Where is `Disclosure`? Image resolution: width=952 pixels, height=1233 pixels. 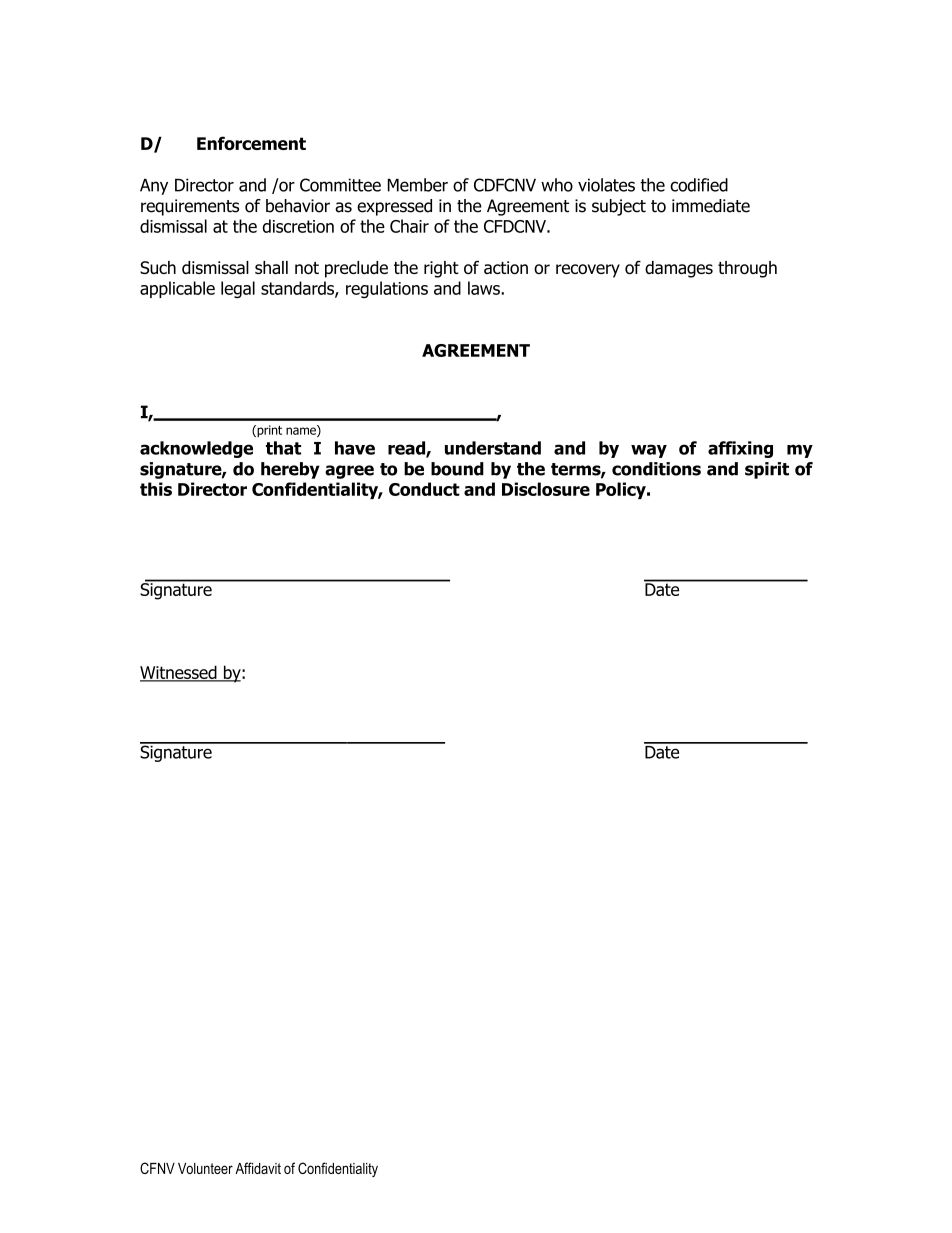
Disclosure is located at coordinates (546, 489).
